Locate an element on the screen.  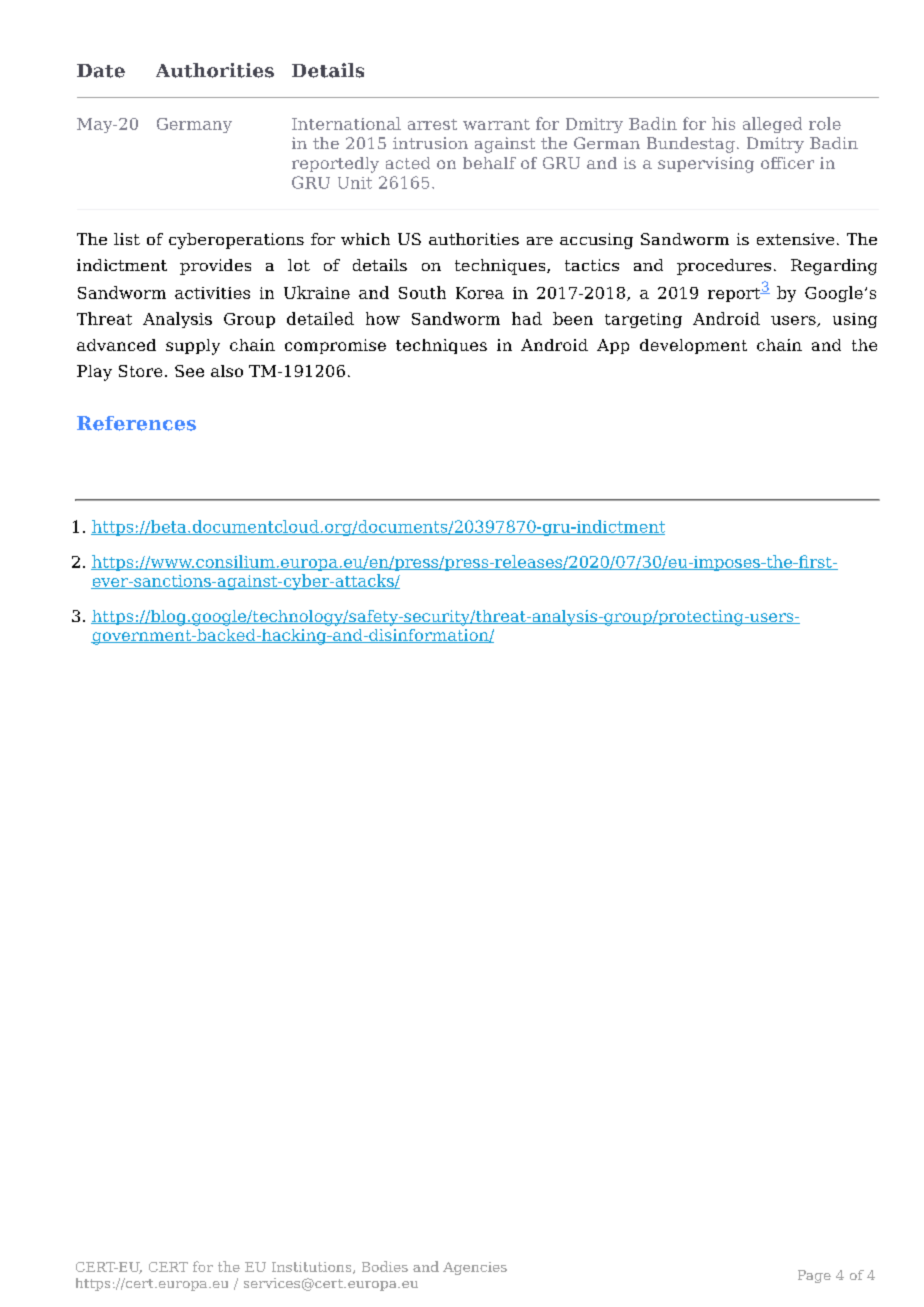
Agencies is located at coordinates (475, 1268).
